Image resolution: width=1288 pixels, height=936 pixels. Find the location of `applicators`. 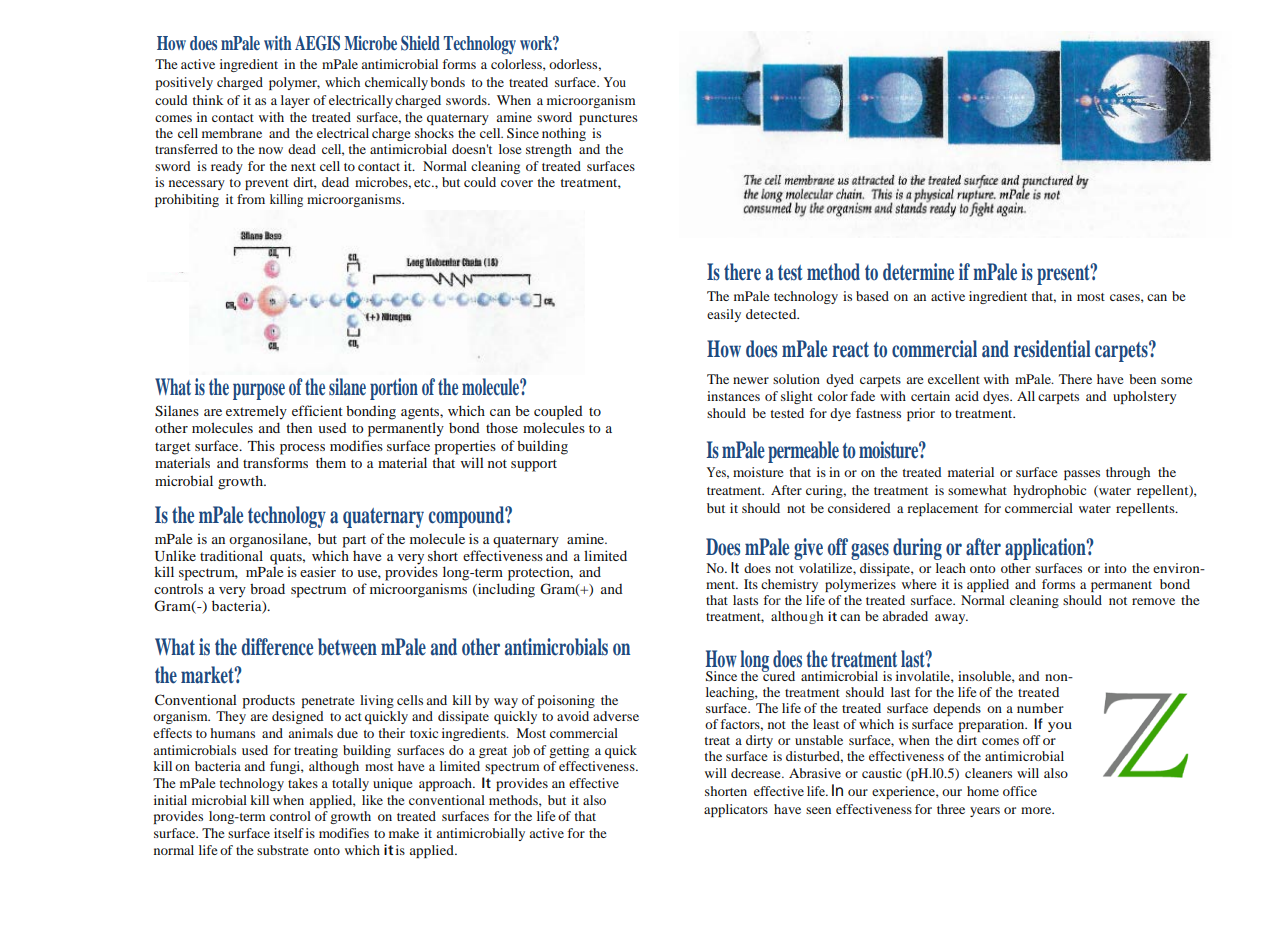

applicators is located at coordinates (736, 810).
